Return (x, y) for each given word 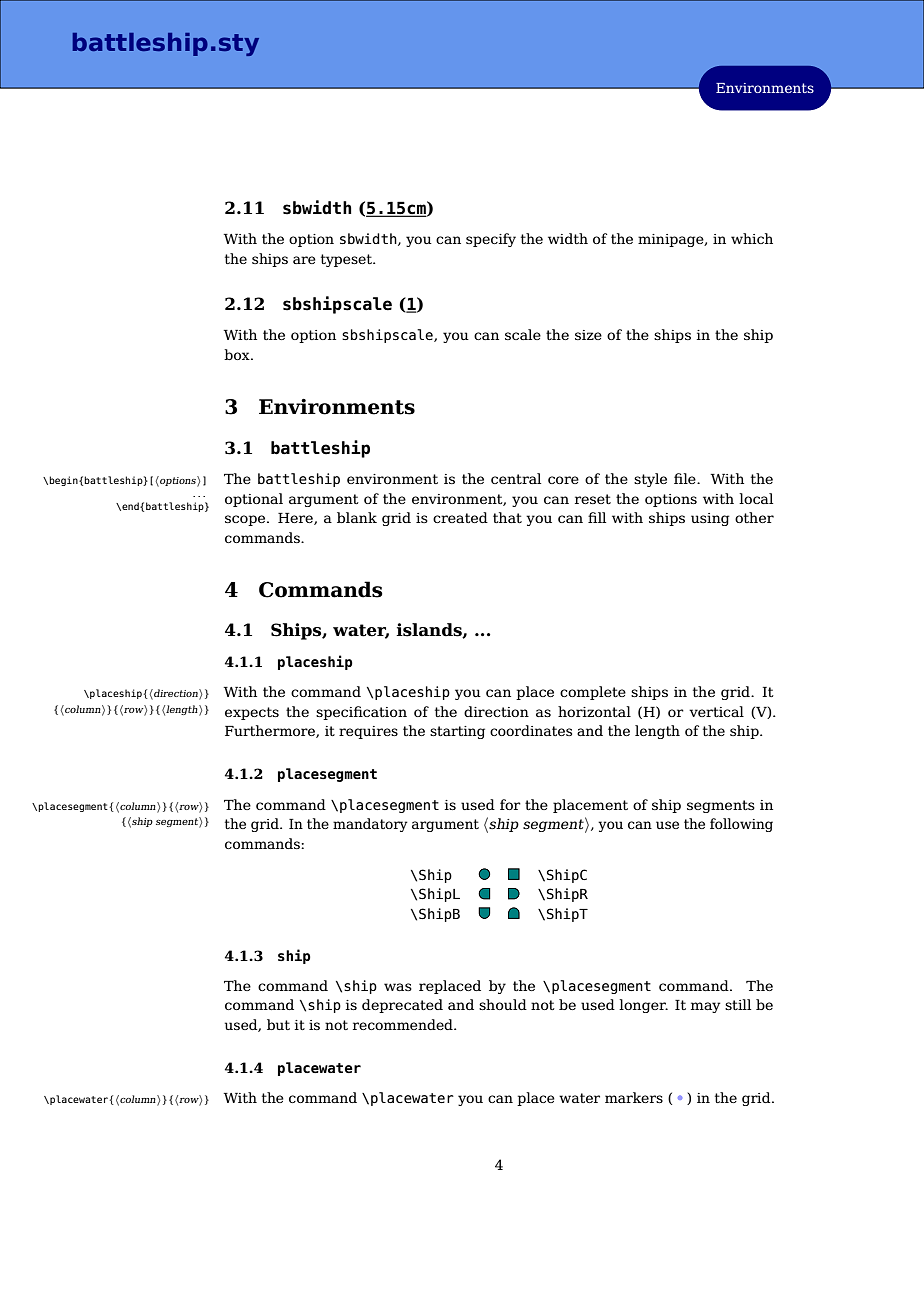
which (752, 238)
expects (252, 713)
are (304, 260)
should (503, 1004)
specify (491, 240)
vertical (716, 711)
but (278, 1024)
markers (634, 1097)
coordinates (531, 730)
